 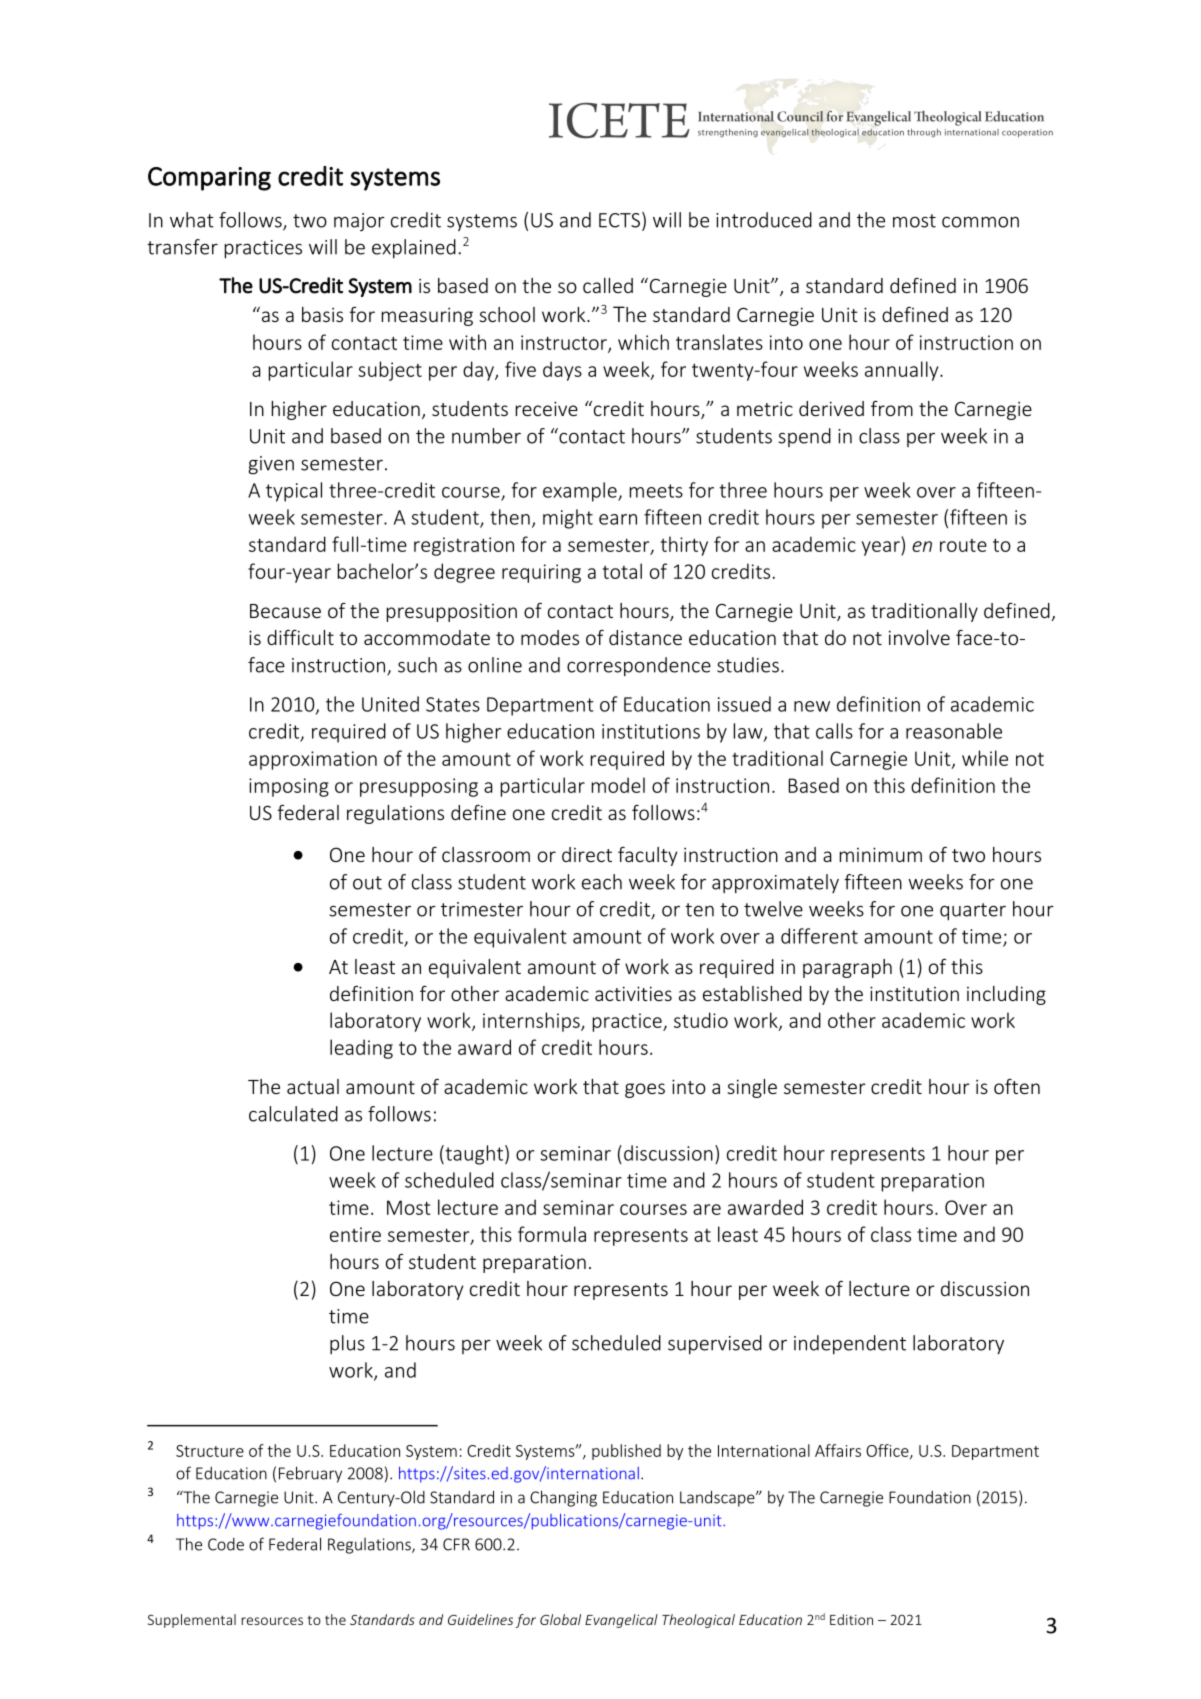 What do you see at coordinates (1017, 1086) in the document?
I see `often` at bounding box center [1017, 1086].
